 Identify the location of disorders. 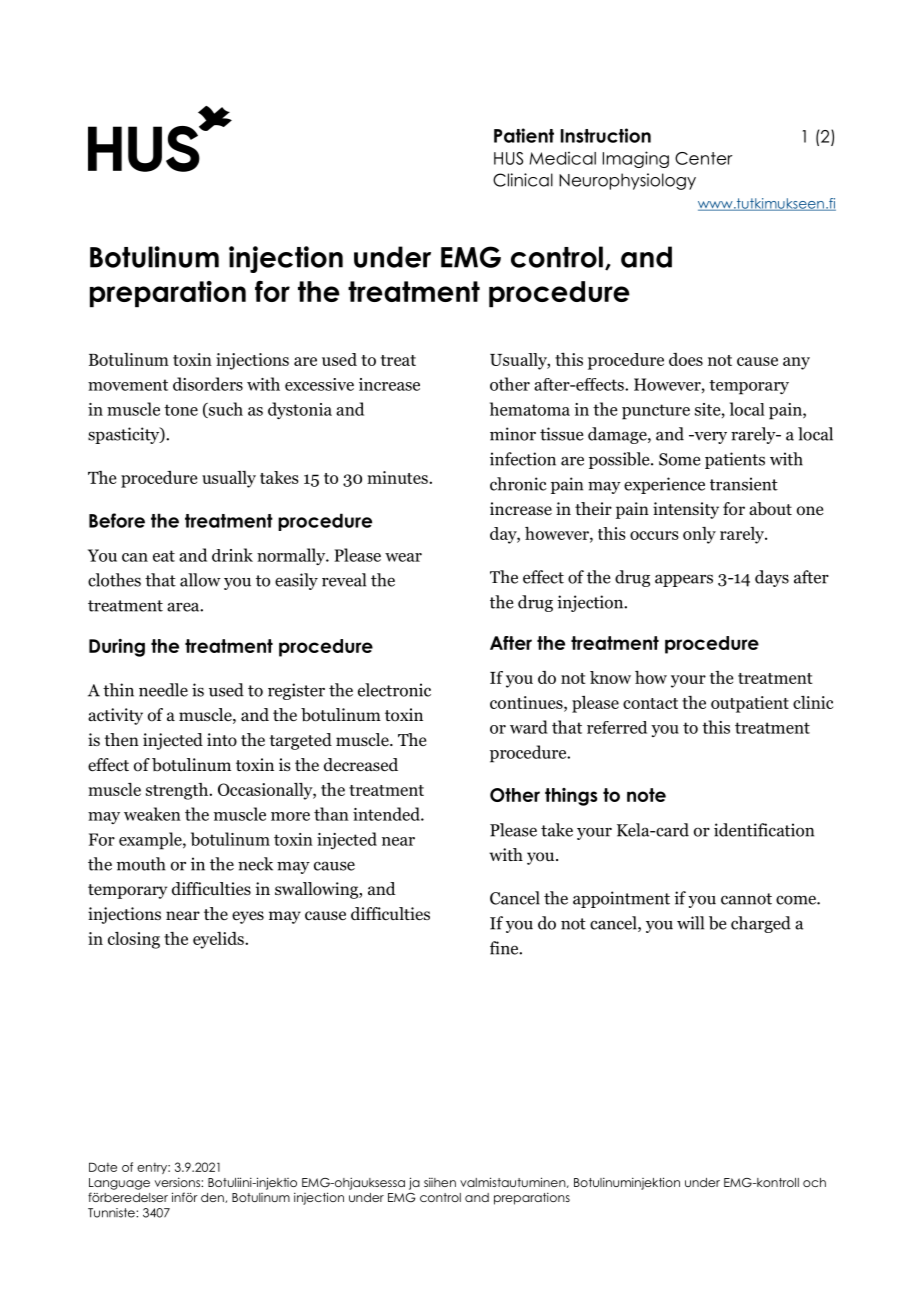
(208, 384).
